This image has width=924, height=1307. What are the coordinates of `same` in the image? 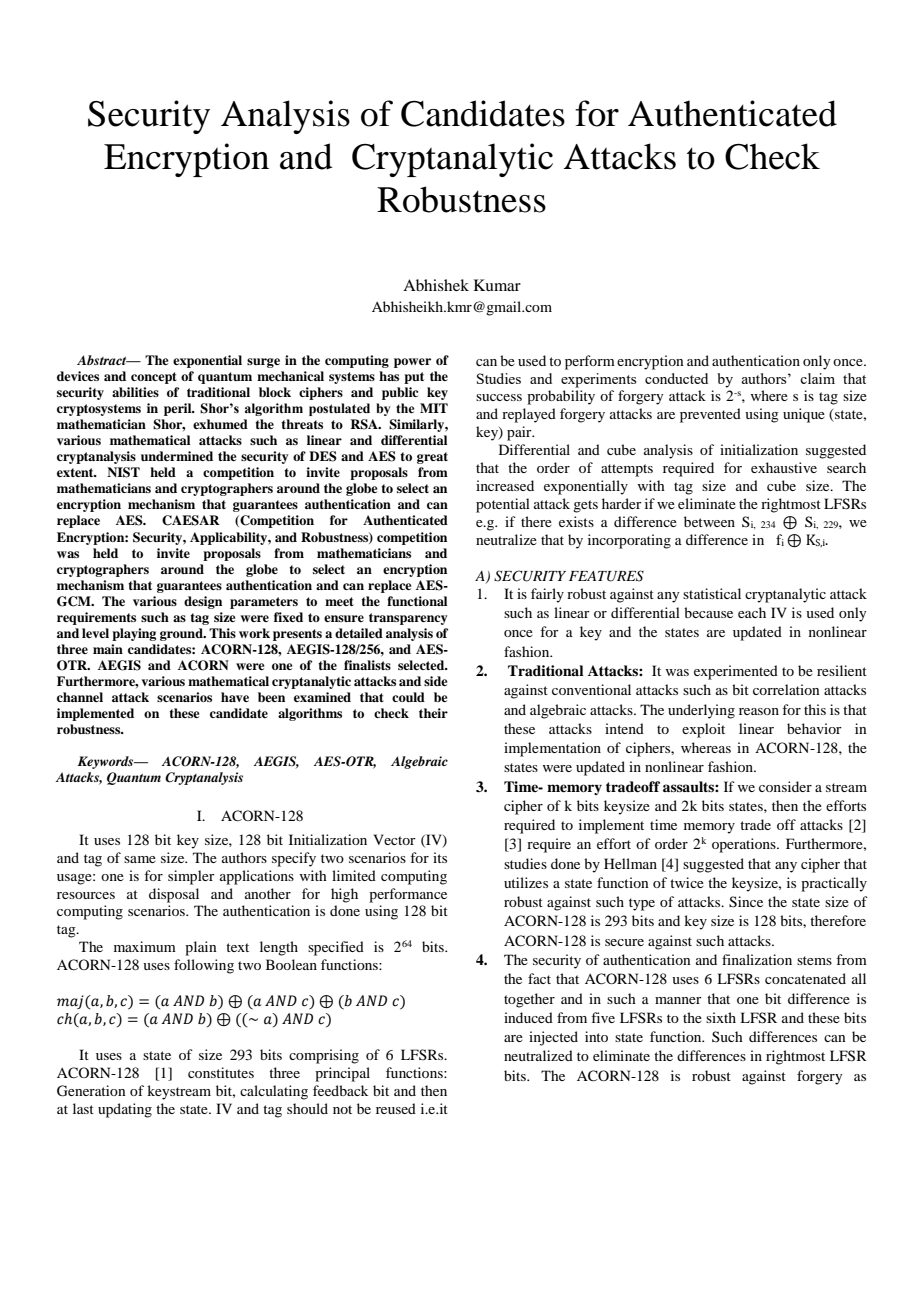 It's located at (140, 859).
